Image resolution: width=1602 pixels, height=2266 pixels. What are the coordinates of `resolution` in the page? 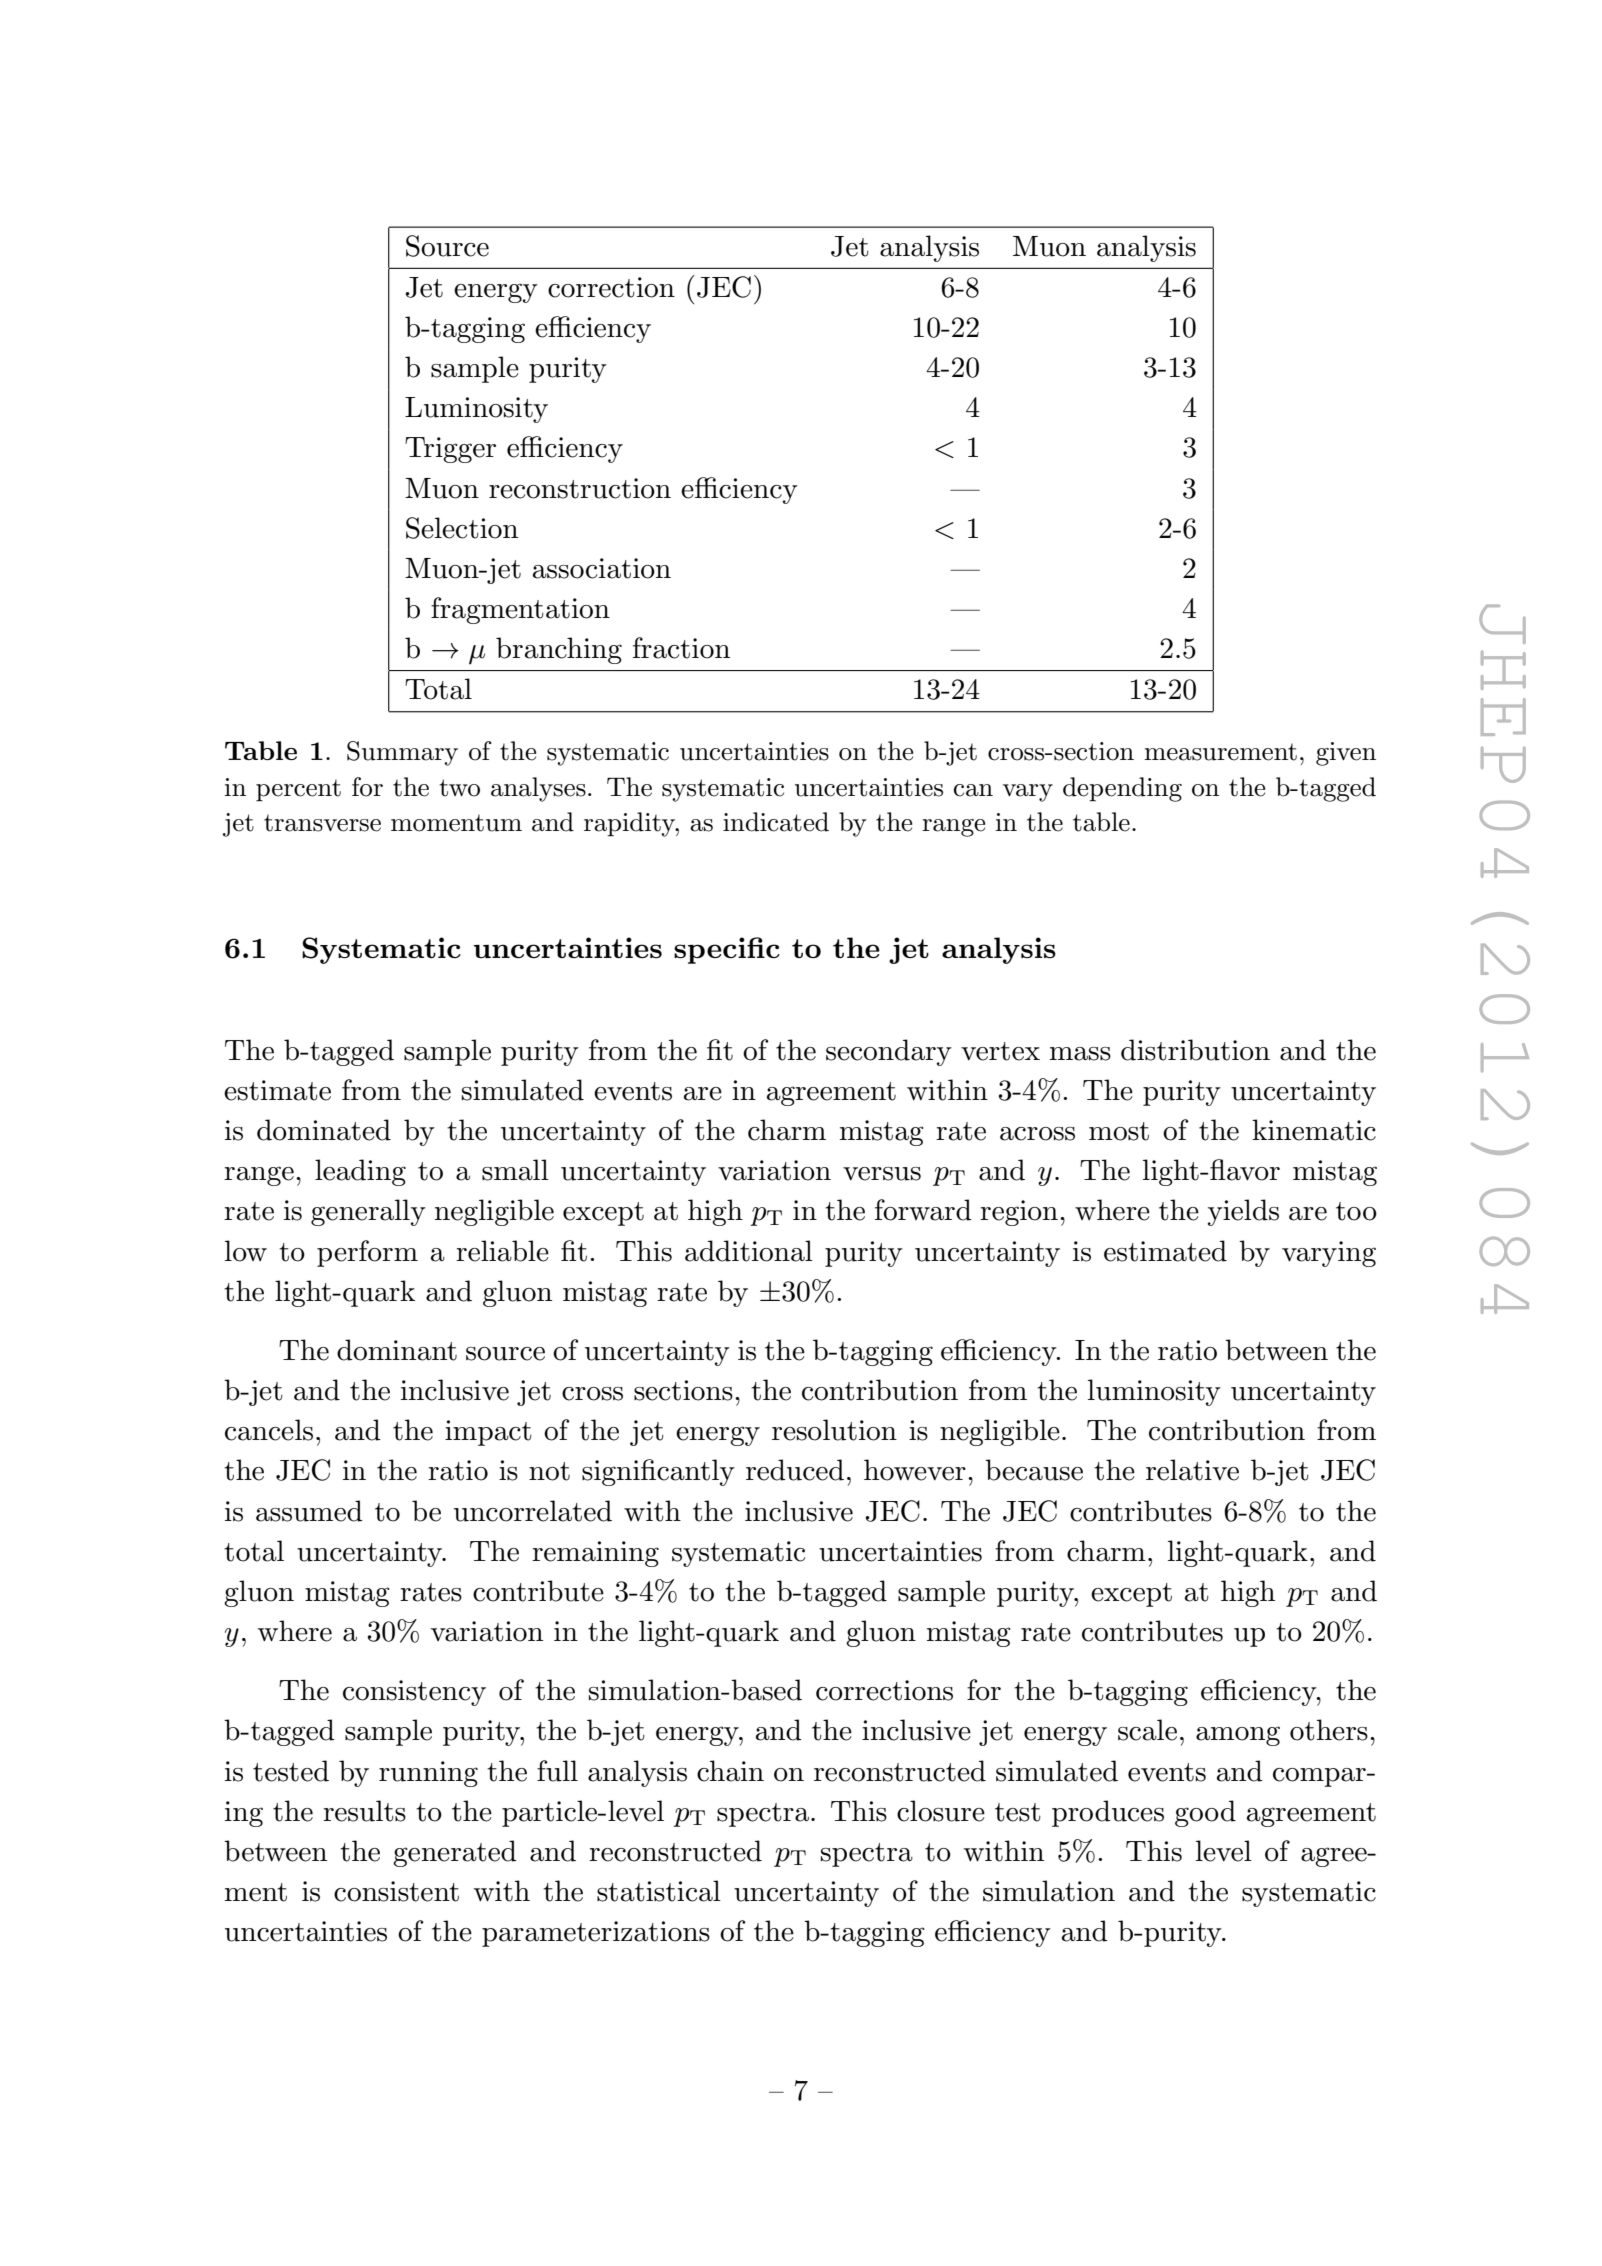 It's located at (834, 1430).
